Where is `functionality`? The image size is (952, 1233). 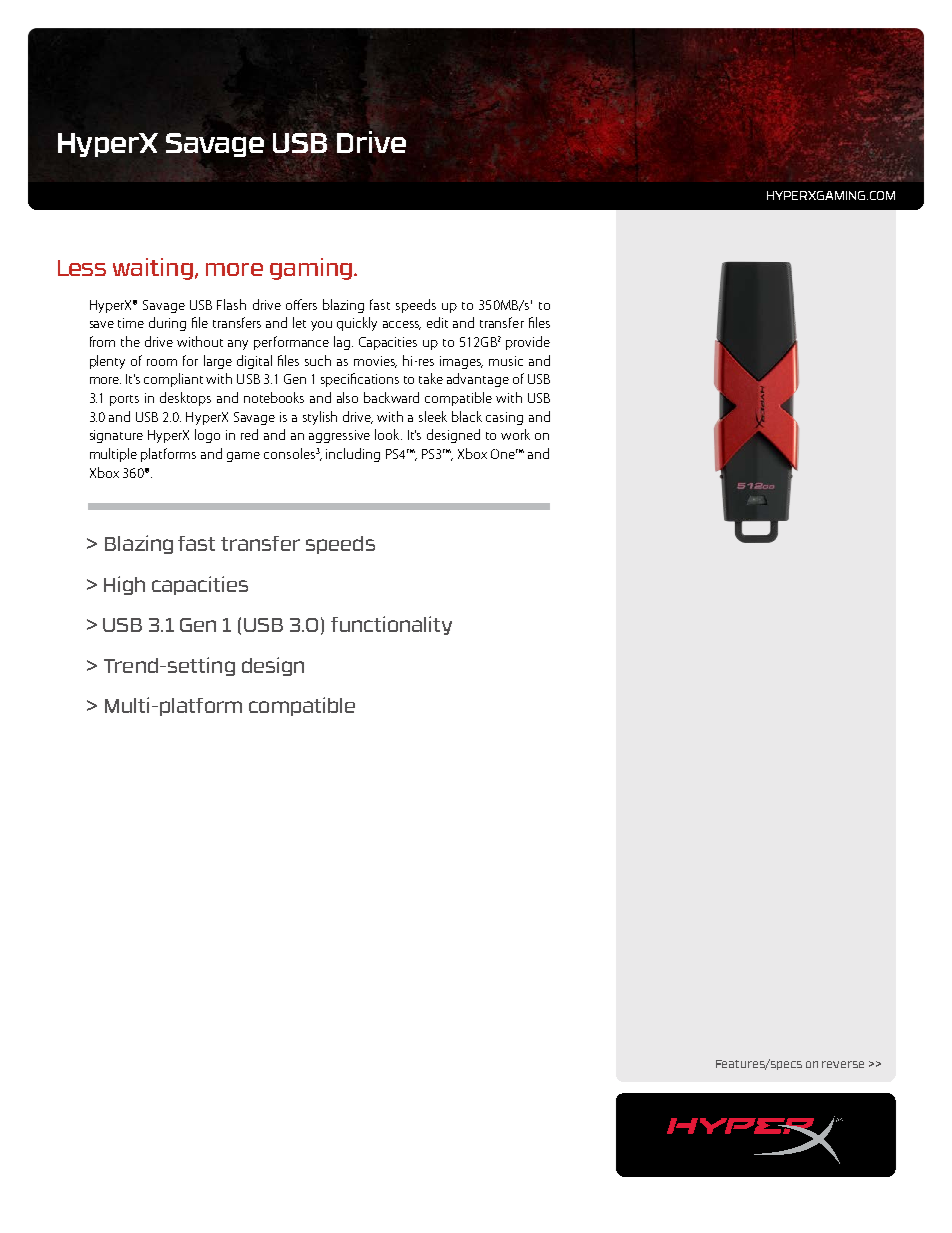 functionality is located at coordinates (391, 625).
